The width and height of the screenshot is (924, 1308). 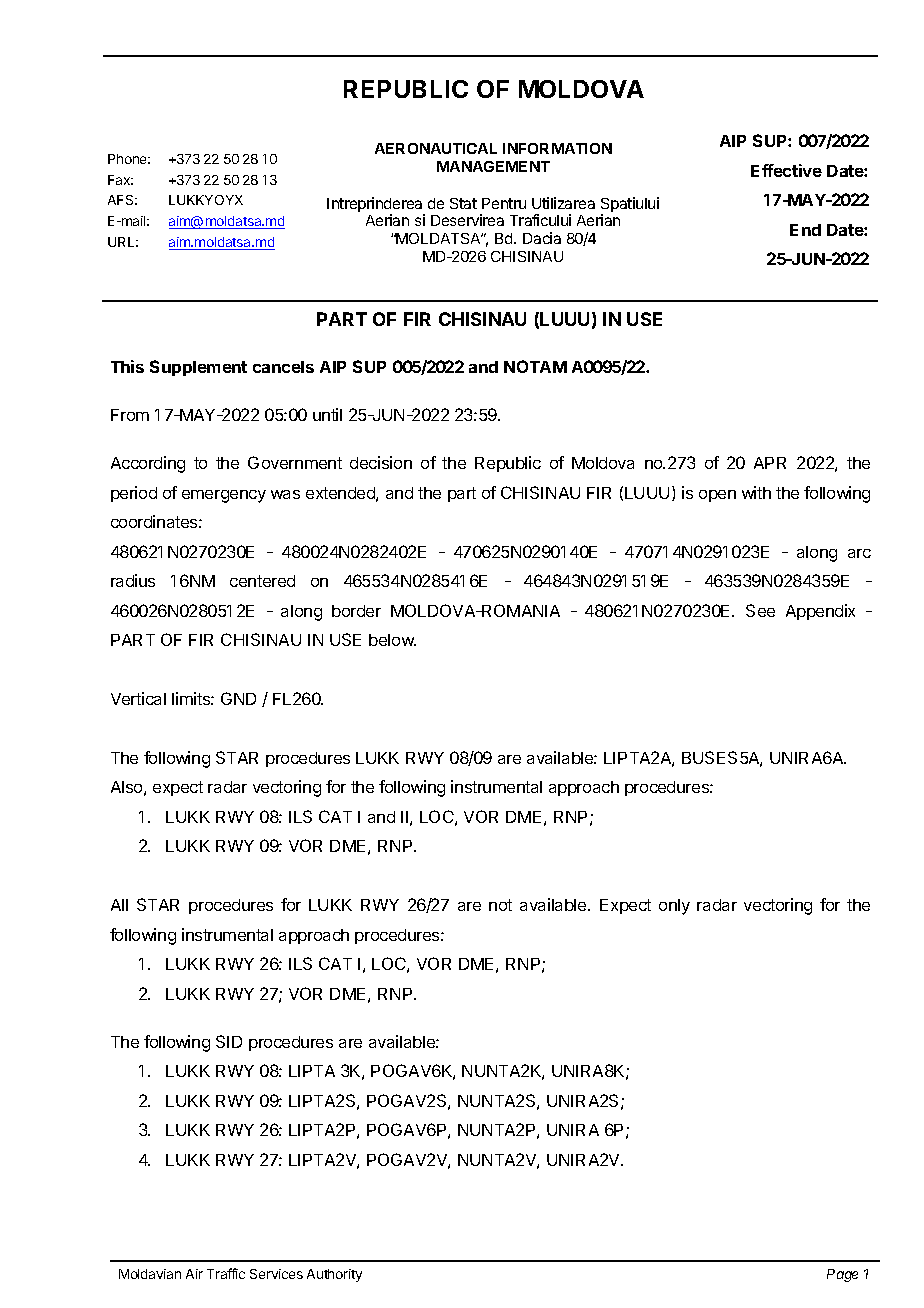 I want to click on below, so click(x=392, y=640).
